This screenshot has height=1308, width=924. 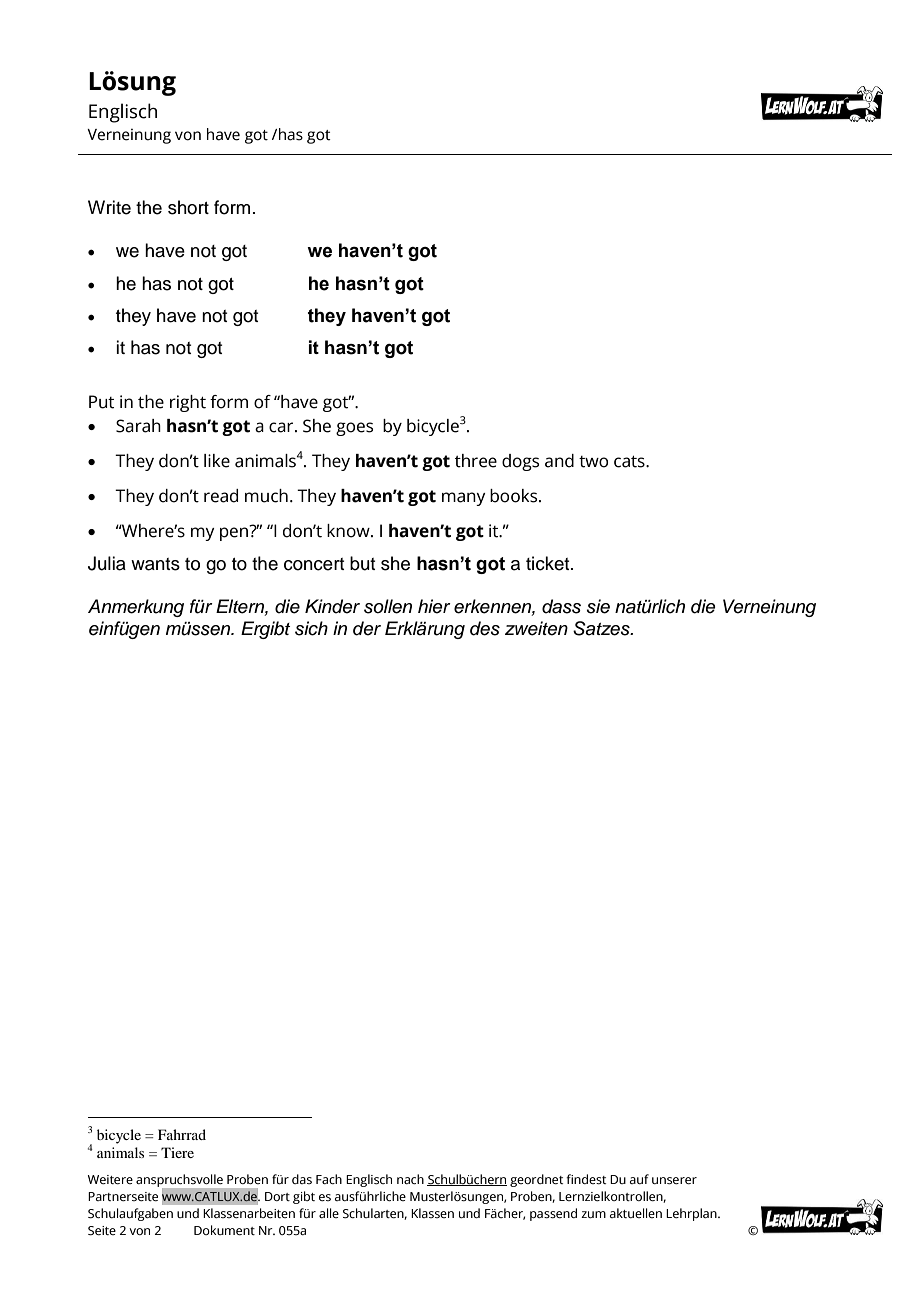 What do you see at coordinates (354, 429) in the screenshot?
I see `goes` at bounding box center [354, 429].
